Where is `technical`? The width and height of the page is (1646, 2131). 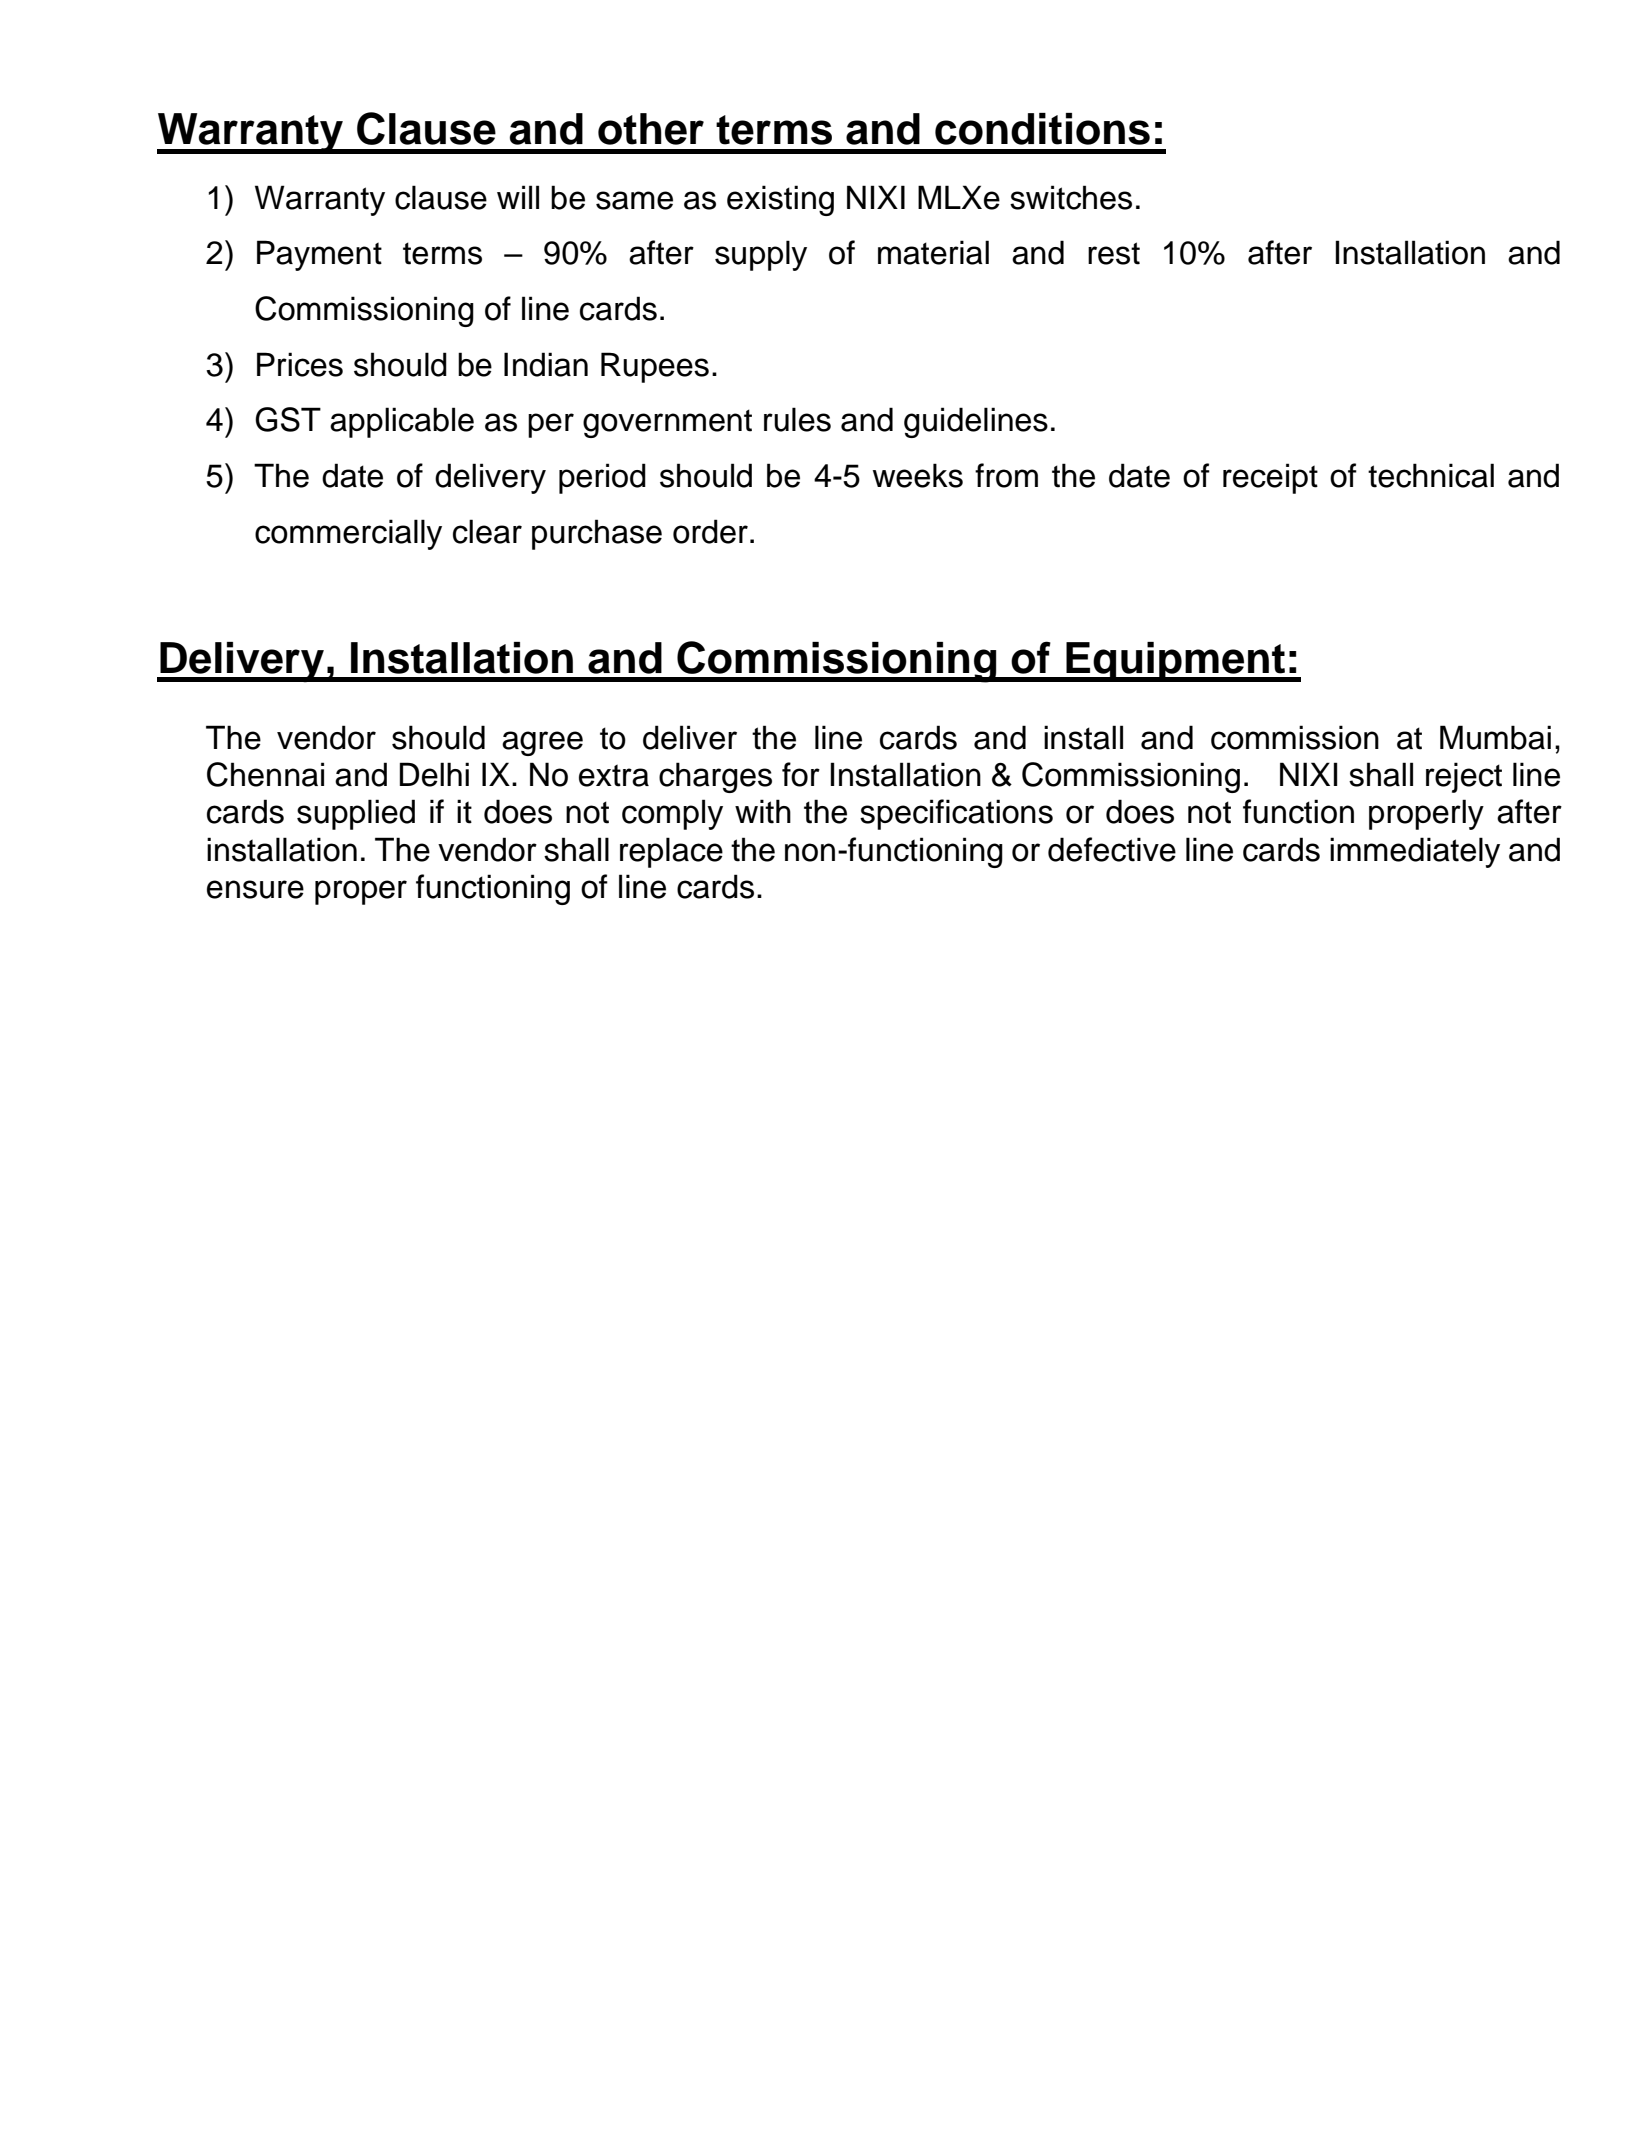
technical is located at coordinates (1431, 475).
